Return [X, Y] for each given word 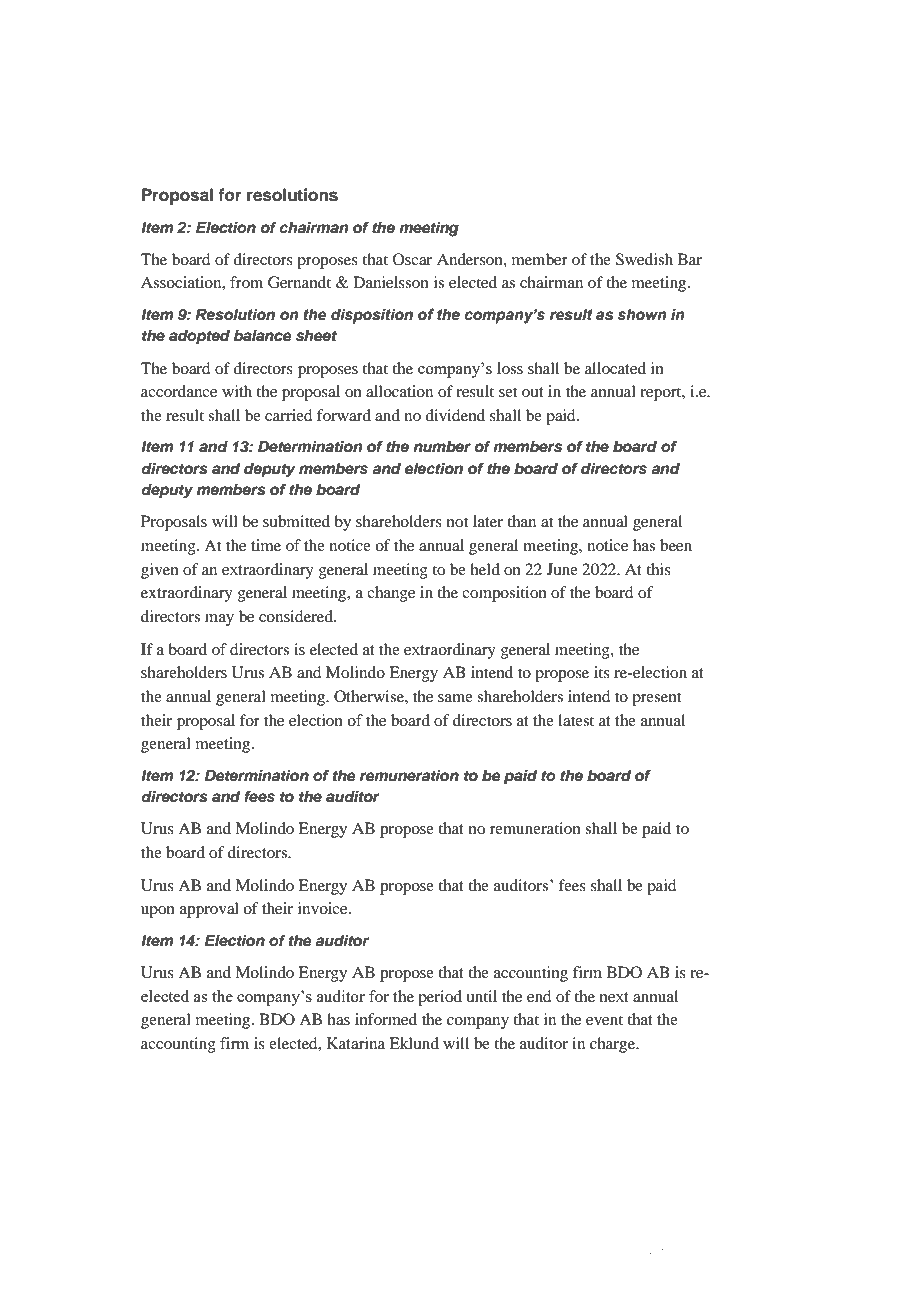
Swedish [644, 259]
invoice [324, 908]
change [391, 594]
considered [297, 616]
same [455, 698]
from [246, 282]
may [219, 620]
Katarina [356, 1043]
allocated [615, 368]
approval [209, 910]
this [658, 569]
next [614, 997]
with [237, 391]
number [442, 447]
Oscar [412, 259]
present [656, 699]
